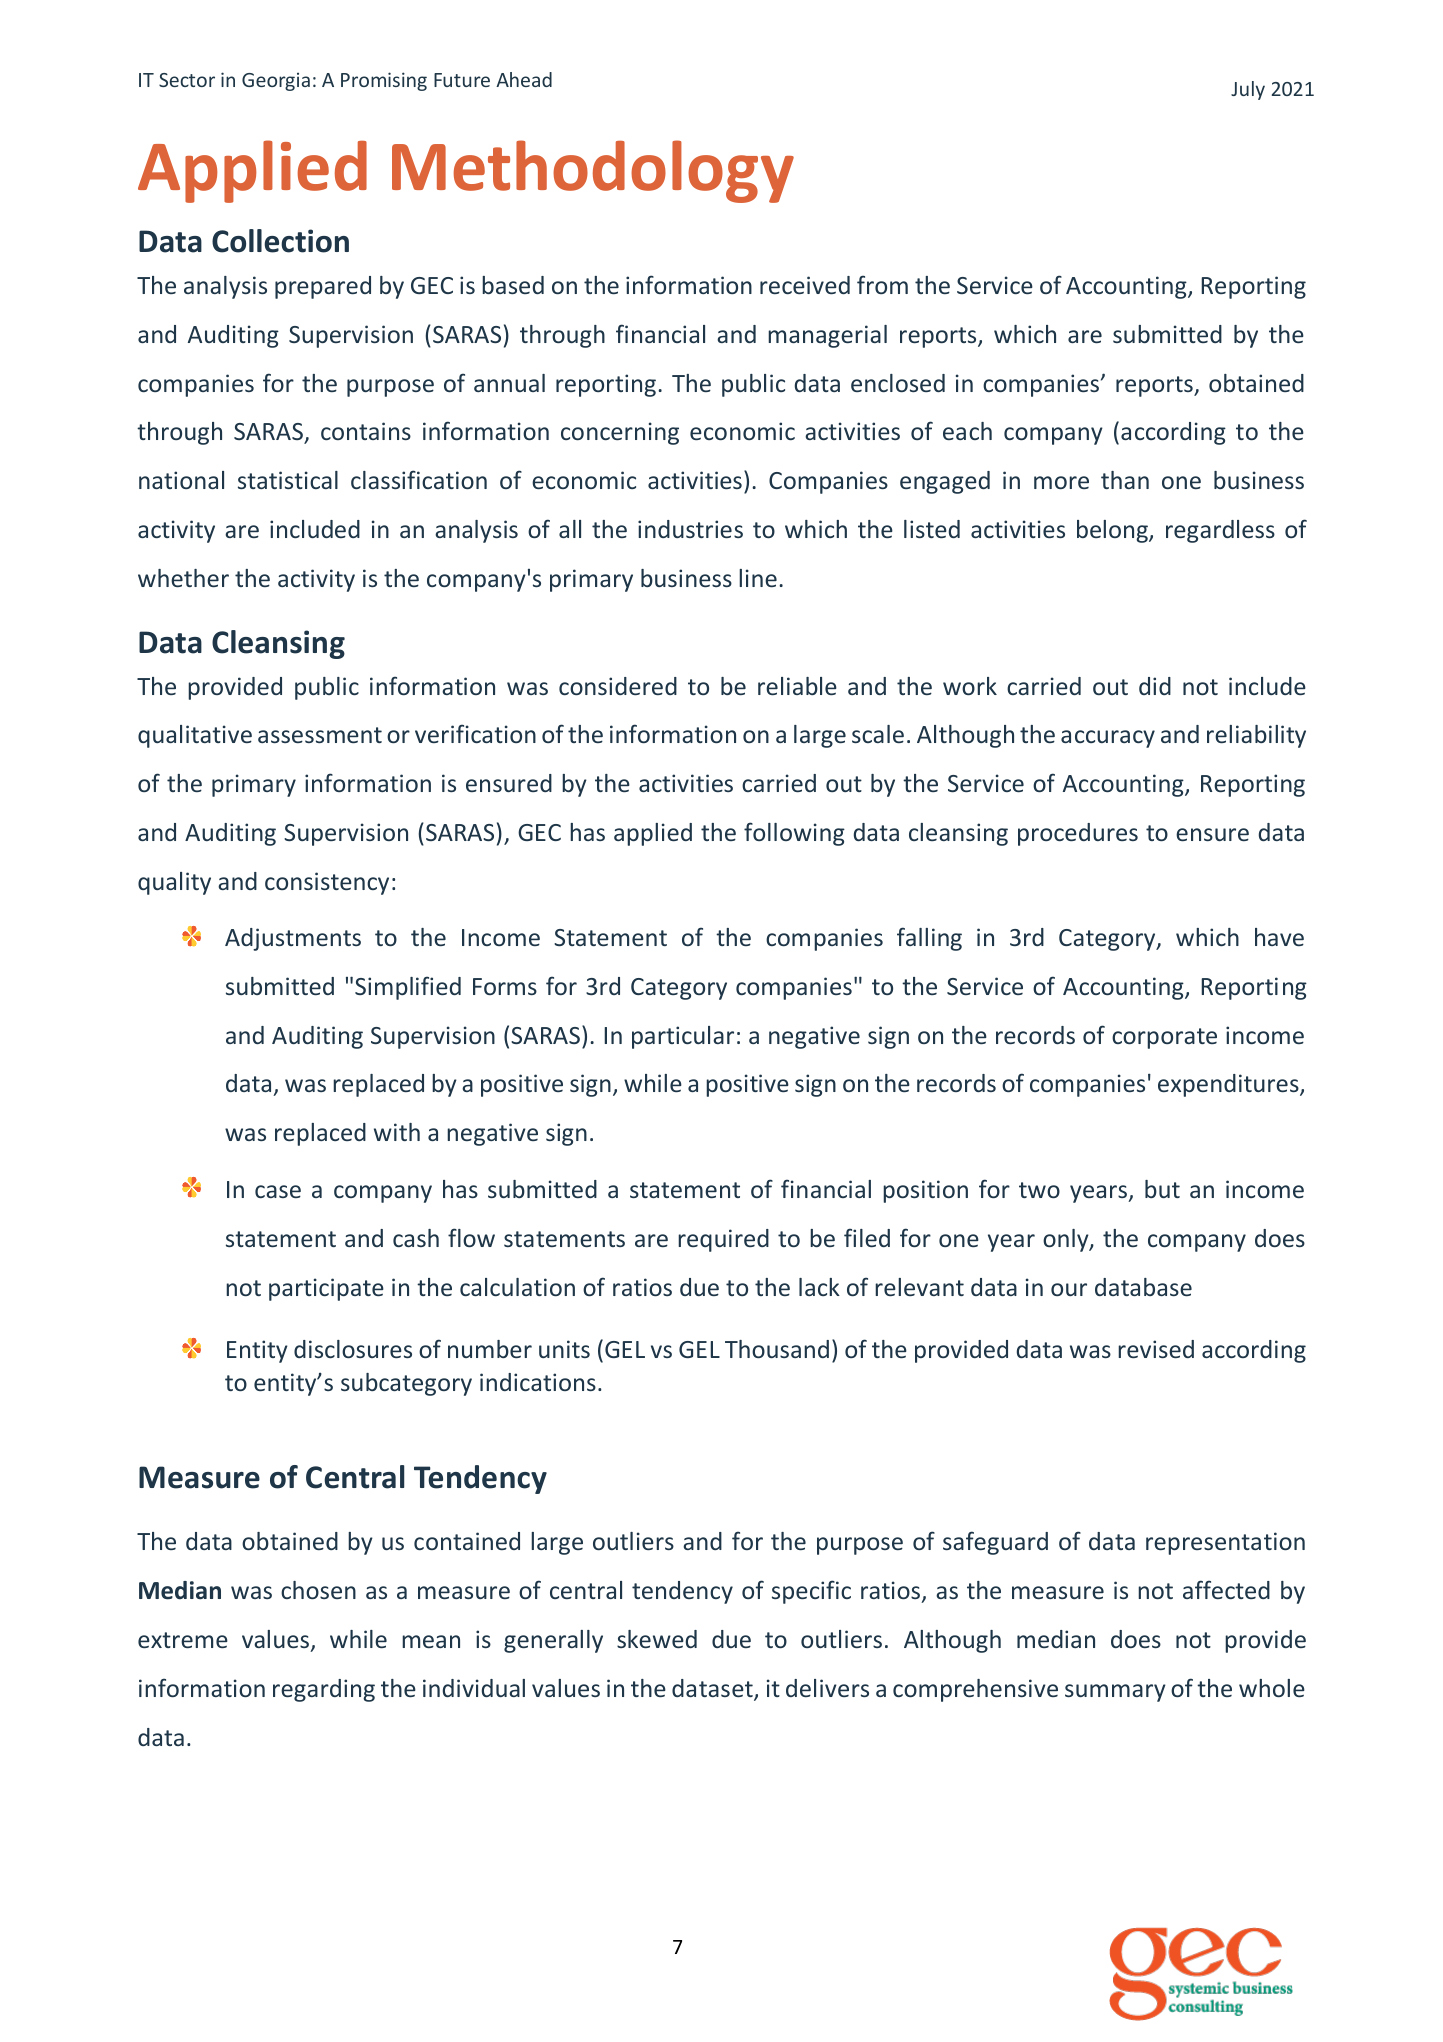 Image resolution: width=1443 pixels, height=2042 pixels. What do you see at coordinates (1248, 90) in the screenshot?
I see `July` at bounding box center [1248, 90].
